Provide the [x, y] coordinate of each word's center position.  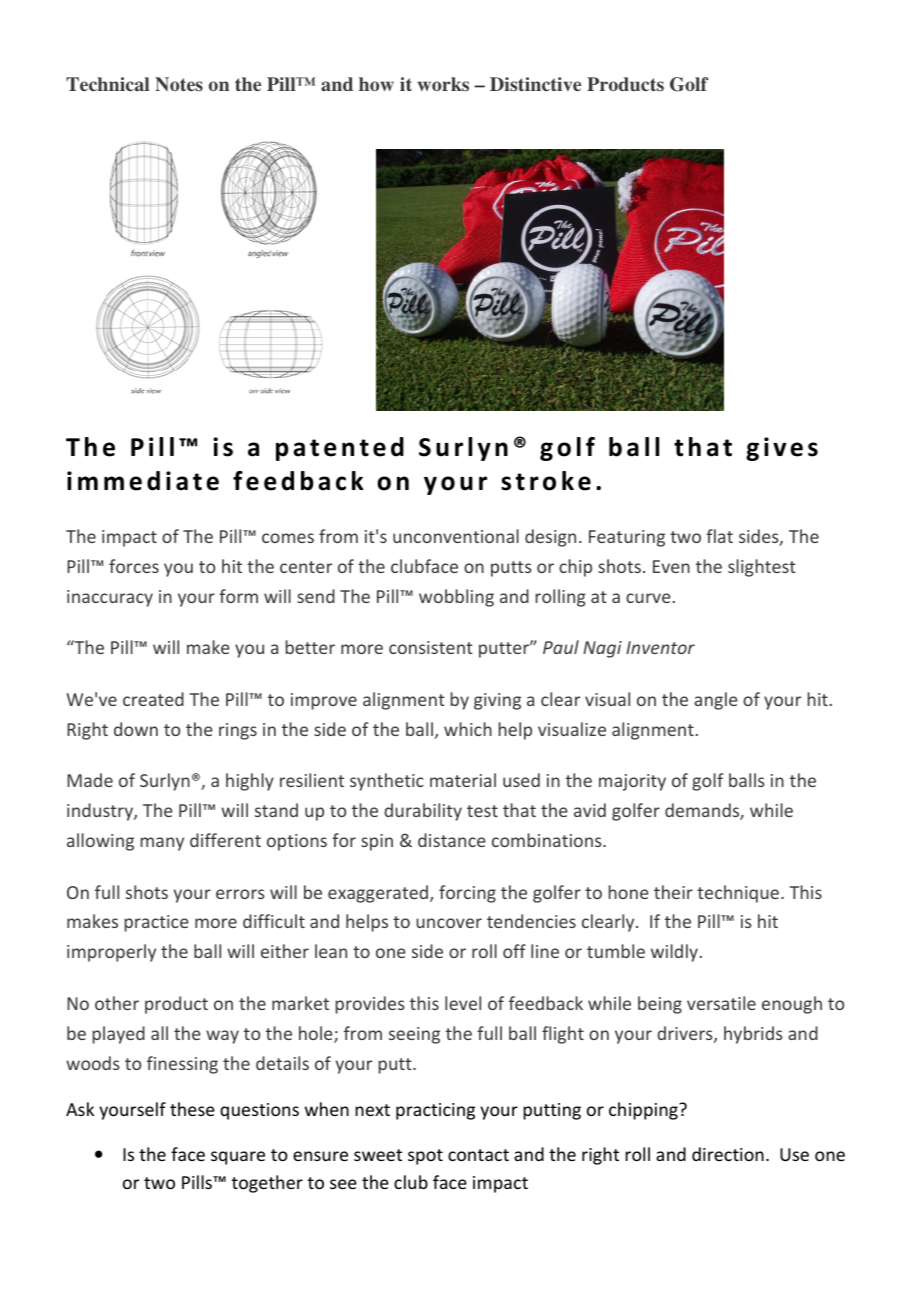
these [192, 1109]
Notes [179, 84]
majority [632, 782]
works [443, 84]
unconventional [456, 536]
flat [719, 536]
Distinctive [535, 84]
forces [134, 566]
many [162, 844]
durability [423, 812]
